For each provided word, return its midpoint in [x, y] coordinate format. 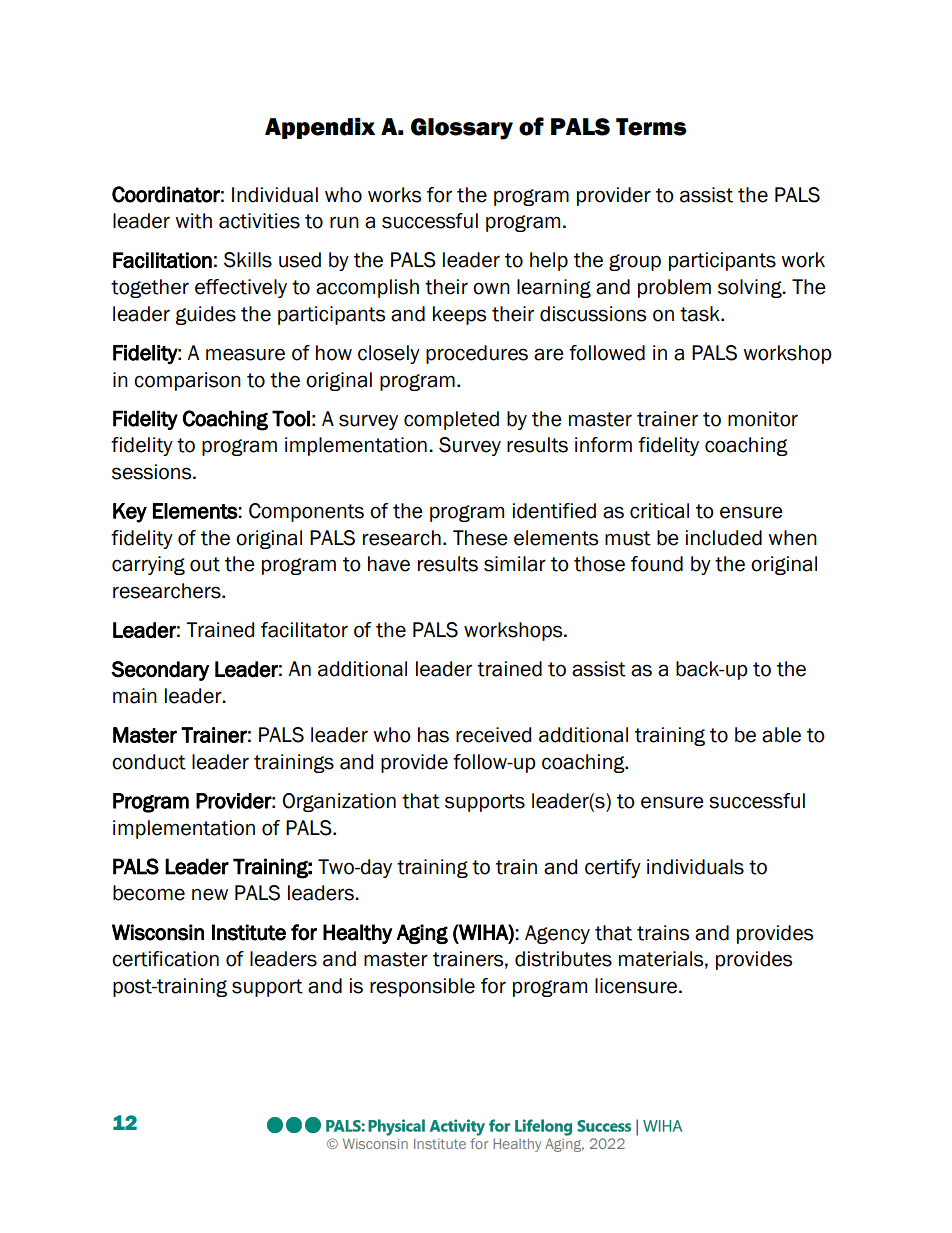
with [193, 221]
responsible [422, 987]
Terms [651, 127]
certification [165, 959]
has [433, 735]
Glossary [462, 129]
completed [451, 420]
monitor [763, 419]
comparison [187, 381]
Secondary [160, 671]
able [781, 735]
